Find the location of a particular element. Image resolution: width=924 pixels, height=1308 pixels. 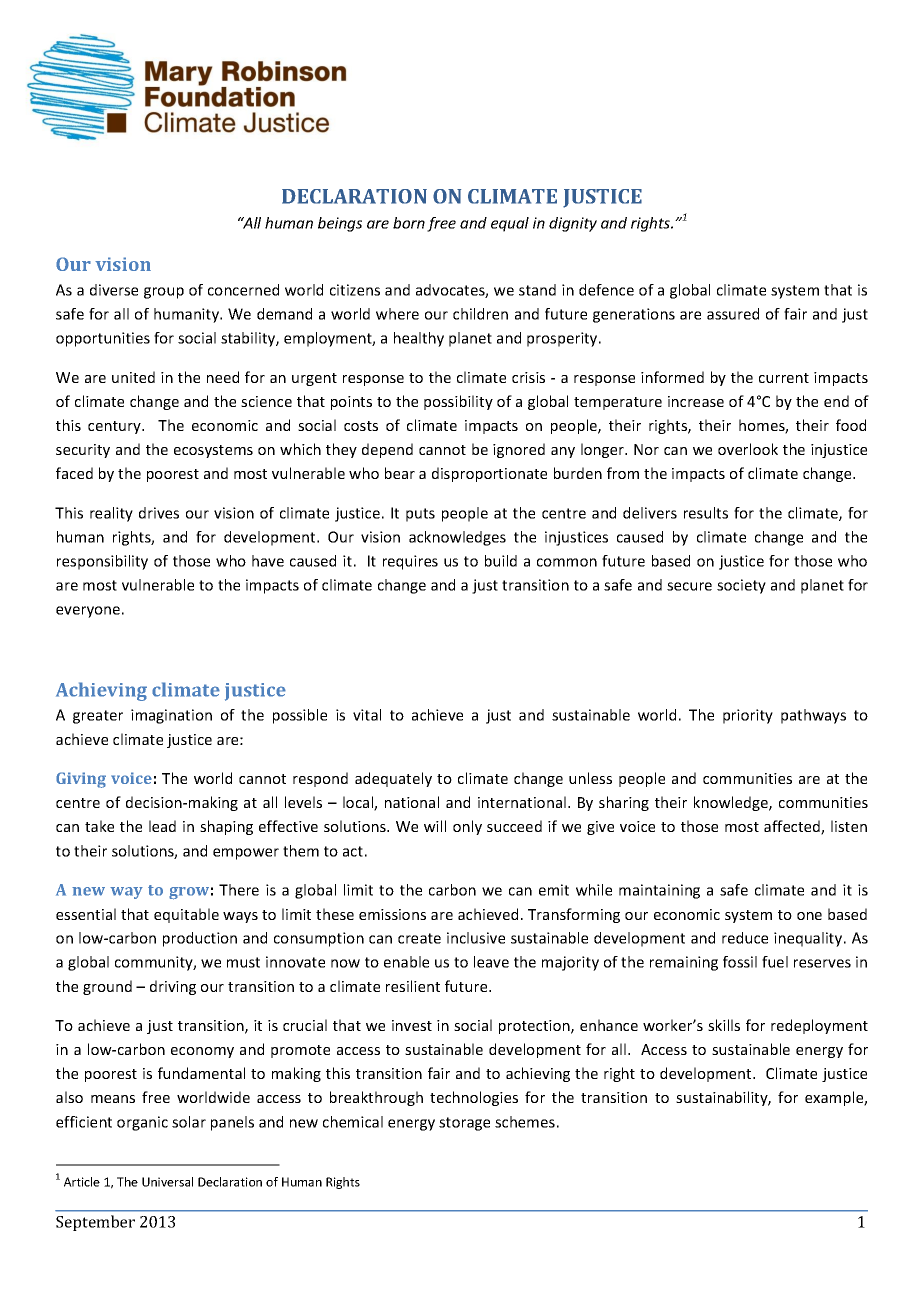

group is located at coordinates (164, 293).
